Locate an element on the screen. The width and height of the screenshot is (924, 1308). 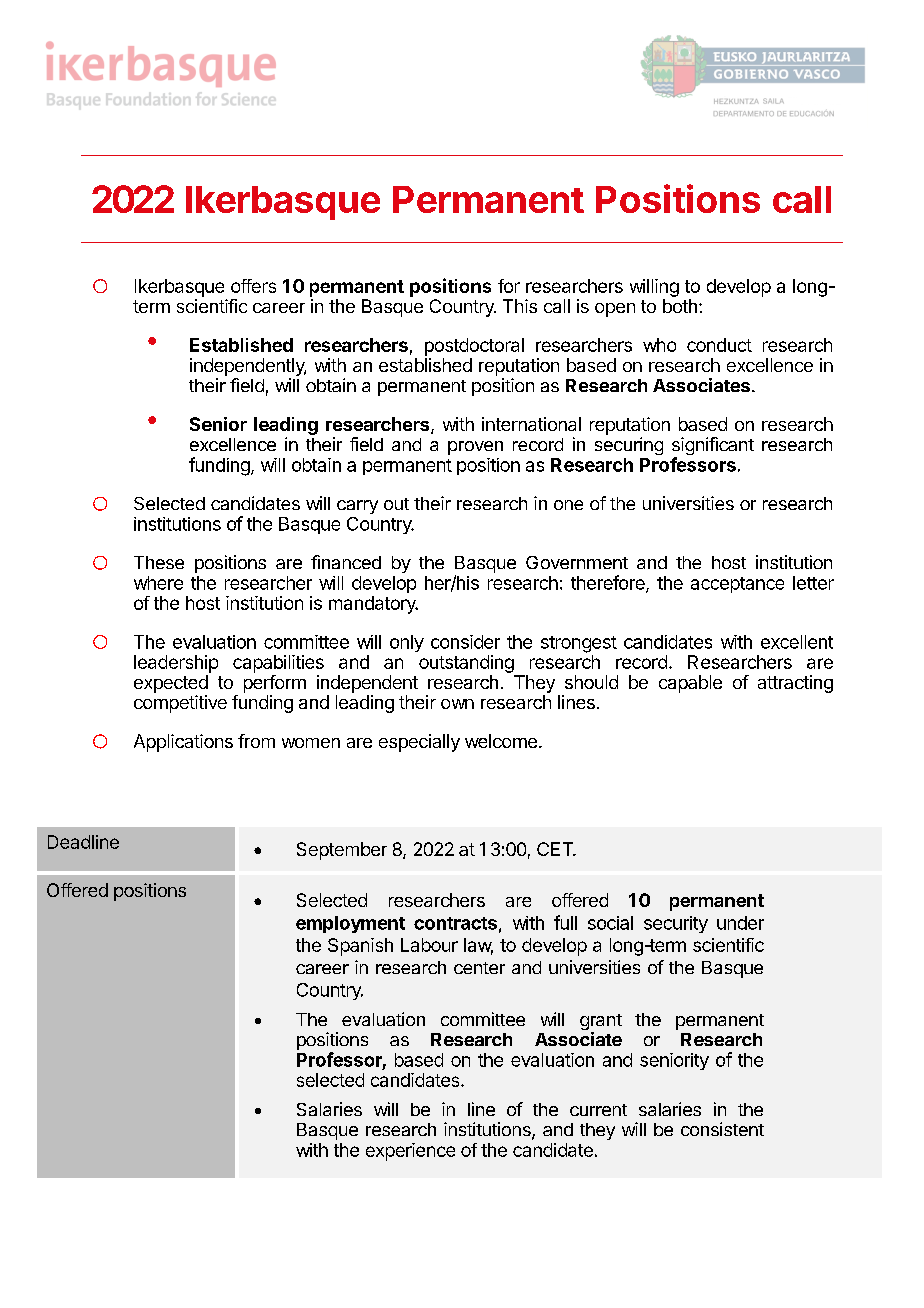
from is located at coordinates (256, 741).
